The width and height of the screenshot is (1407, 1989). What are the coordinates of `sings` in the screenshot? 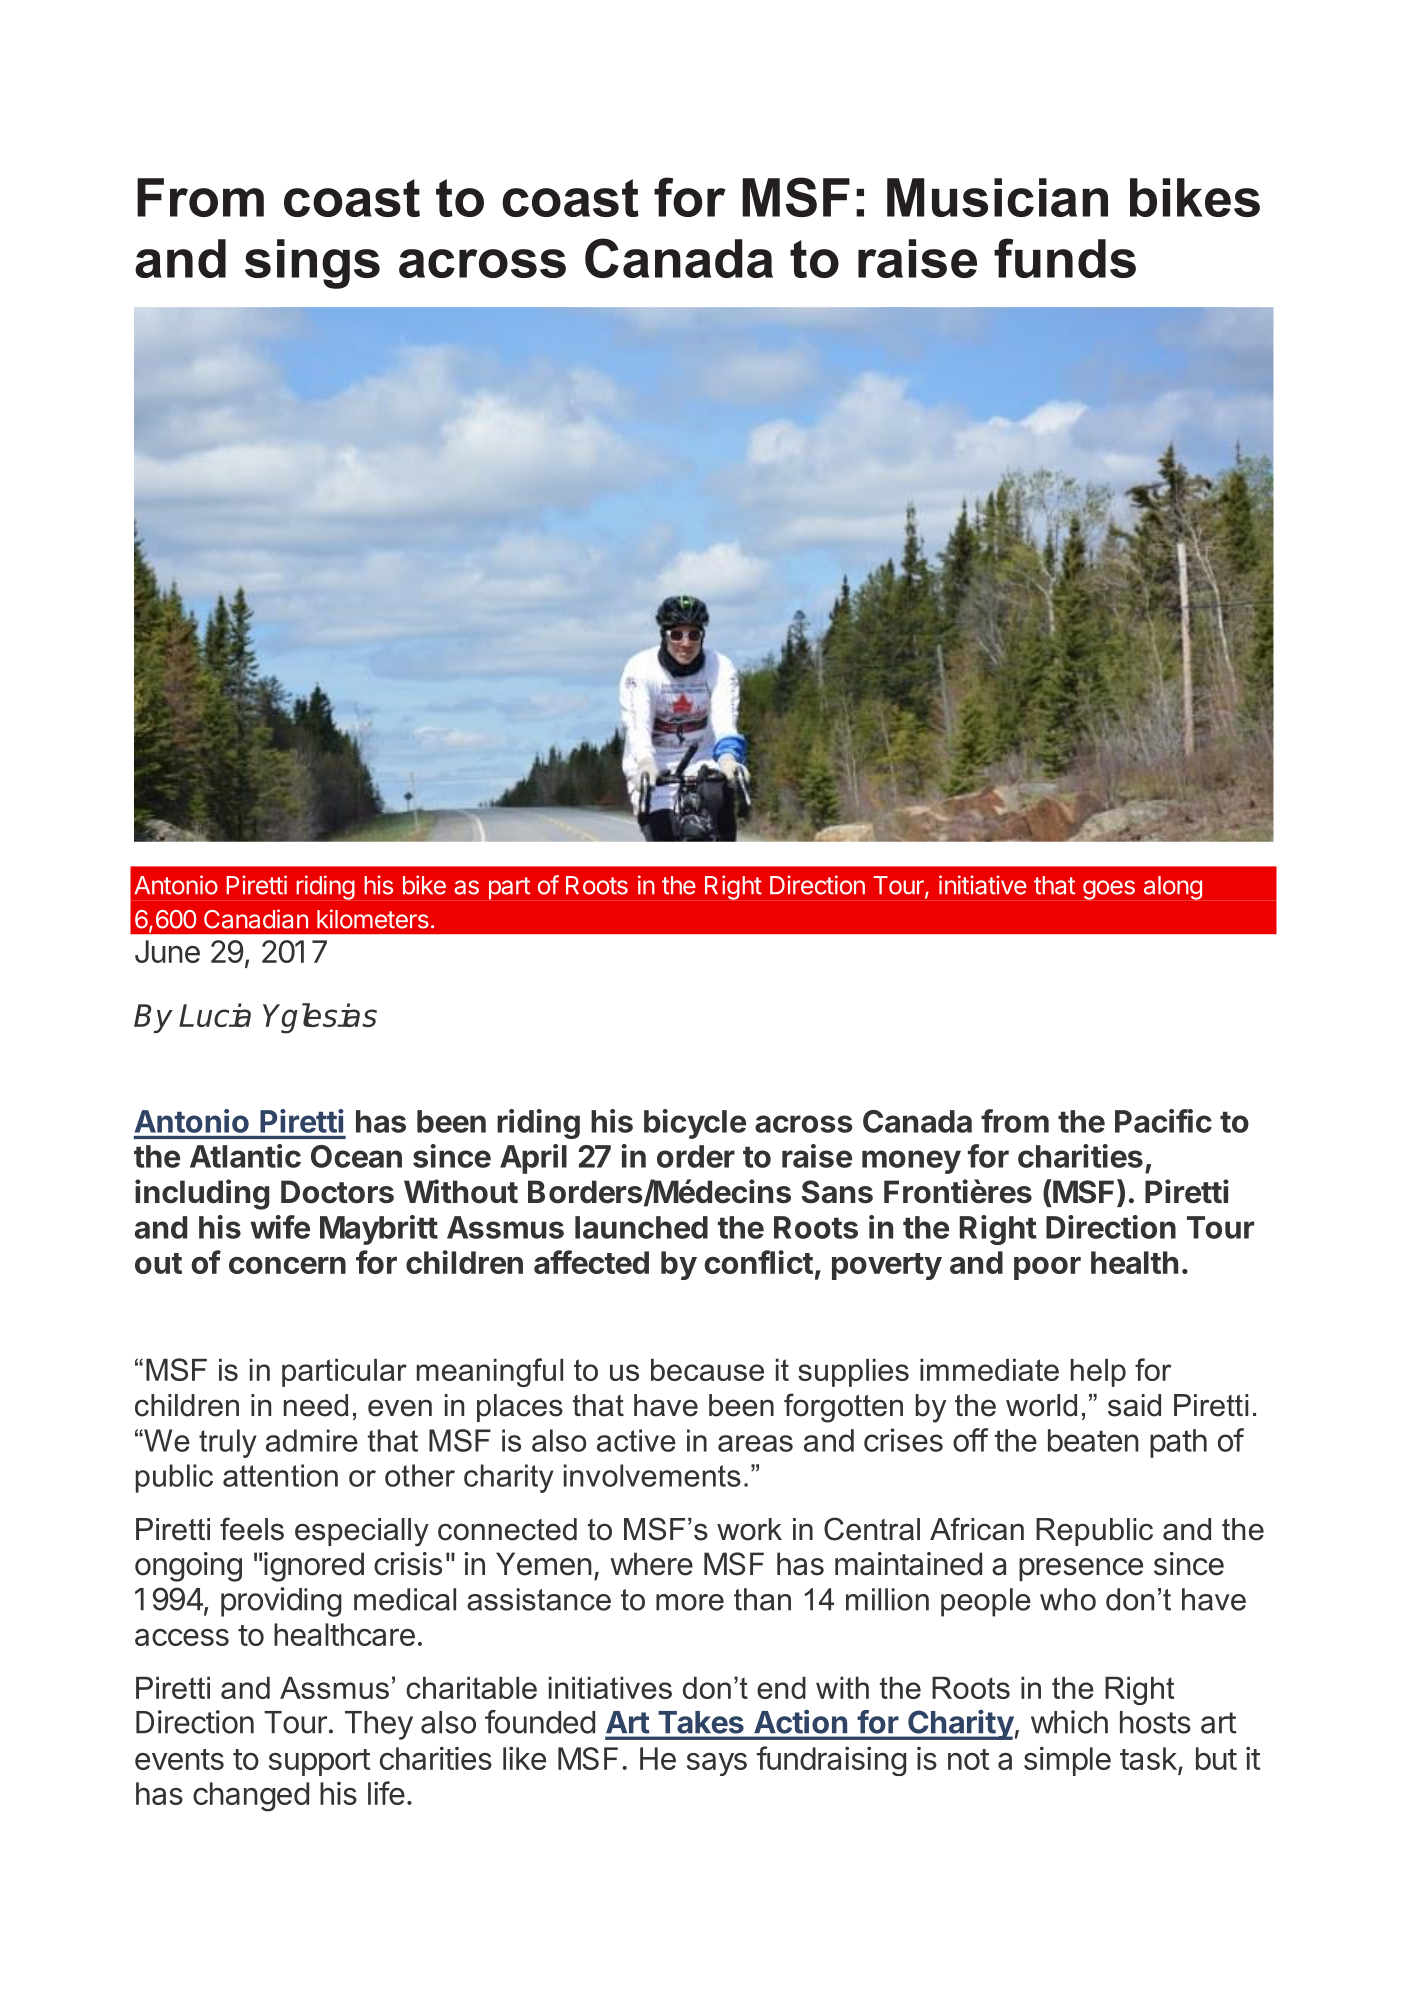 It's located at (312, 264).
